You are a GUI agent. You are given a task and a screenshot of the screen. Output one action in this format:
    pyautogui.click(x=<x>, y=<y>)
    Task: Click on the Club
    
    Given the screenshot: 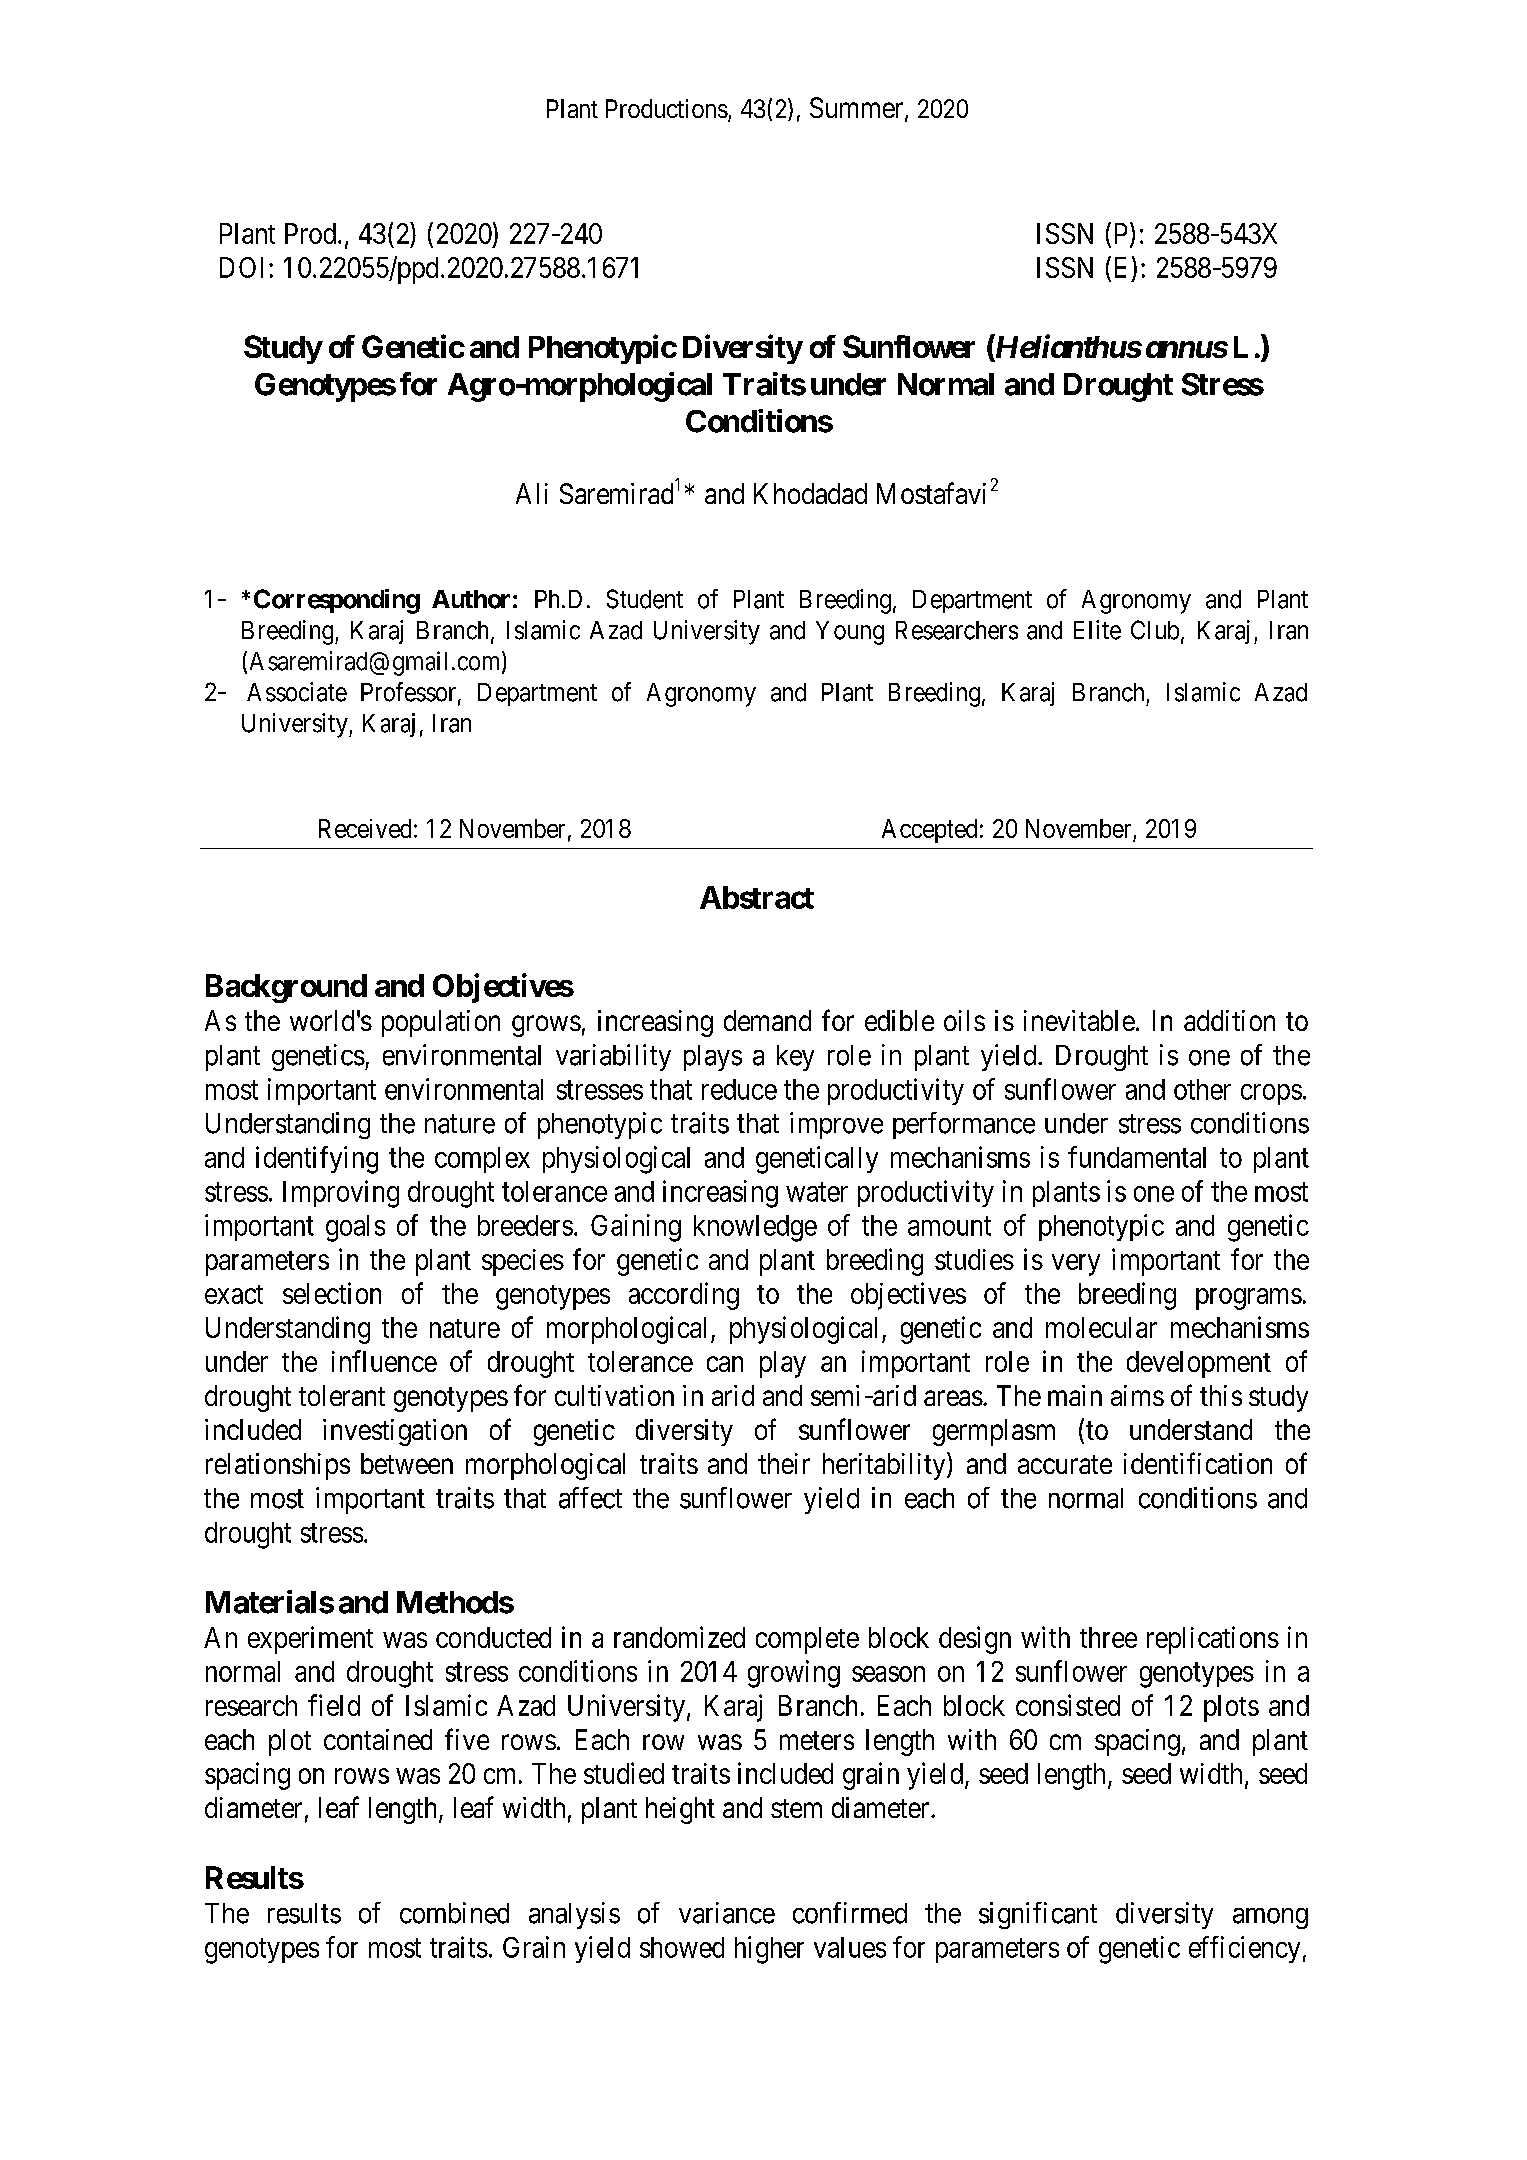 What is the action you would take?
    pyautogui.click(x=1155, y=630)
